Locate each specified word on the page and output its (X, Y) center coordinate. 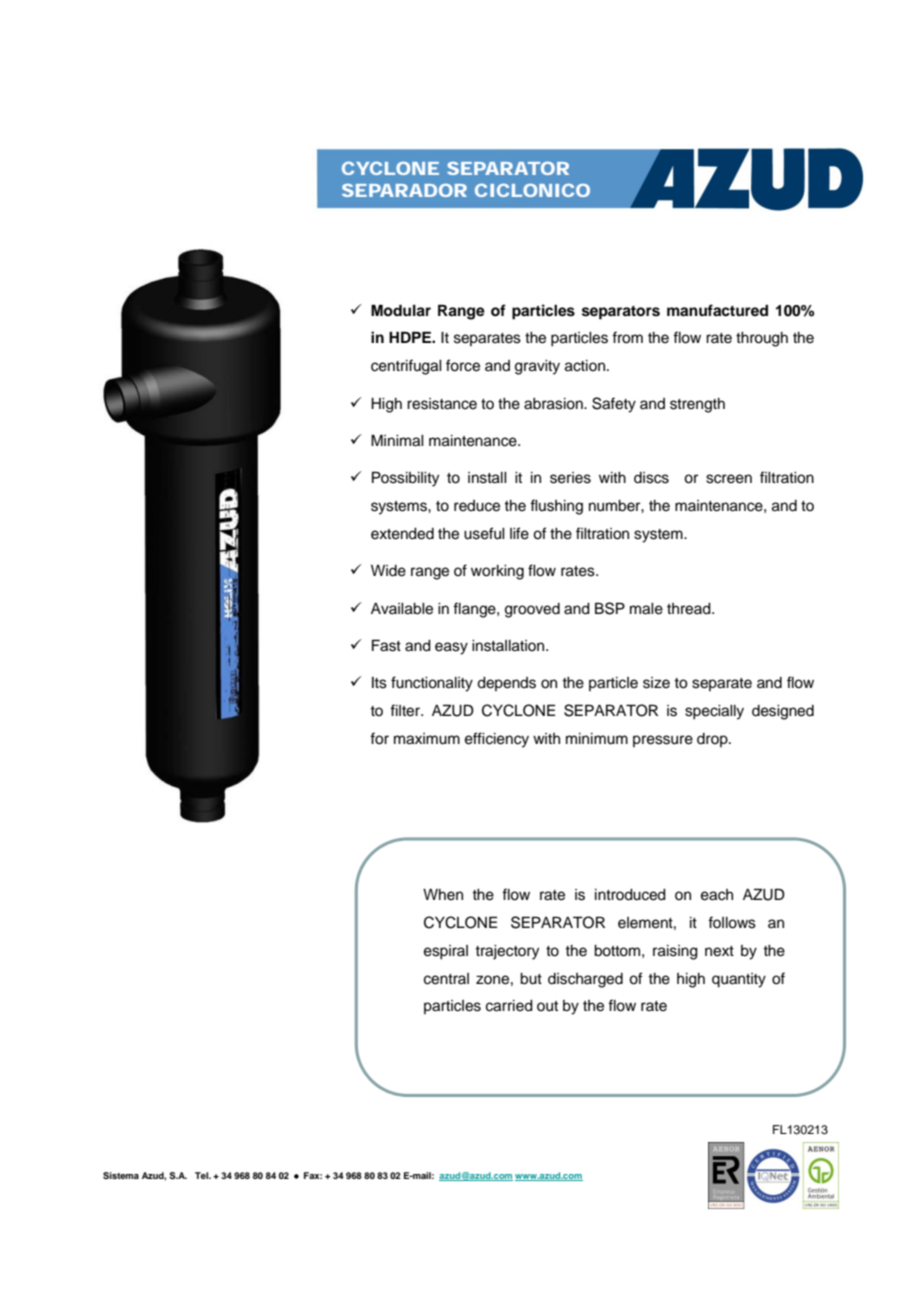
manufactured (717, 310)
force (463, 365)
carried (509, 1006)
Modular (401, 310)
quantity (739, 980)
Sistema (121, 1175)
